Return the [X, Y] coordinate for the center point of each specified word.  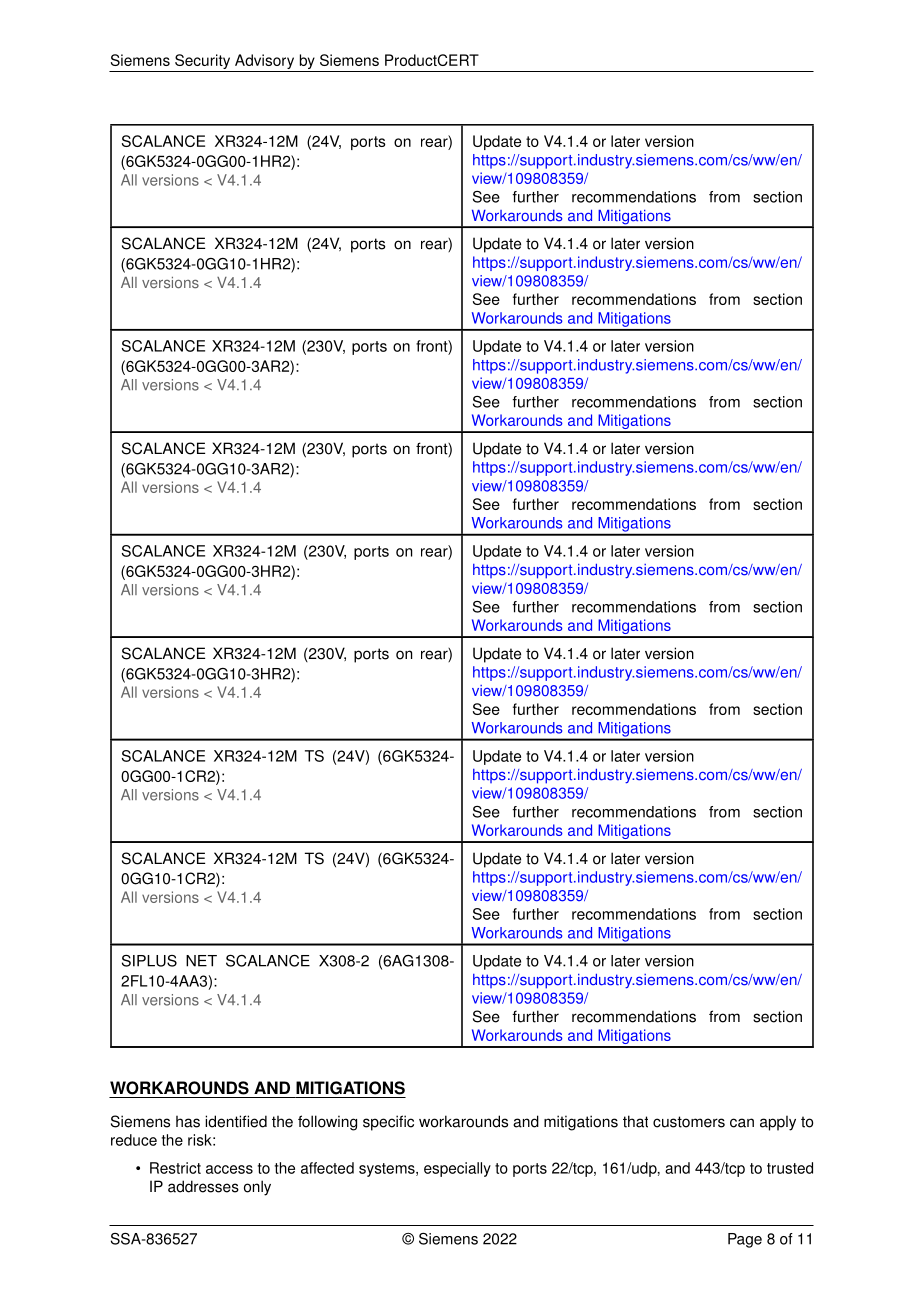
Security [203, 63]
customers [689, 1122]
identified [236, 1121]
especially [457, 1169]
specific [388, 1123]
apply [778, 1123]
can [742, 1123]
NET [201, 961]
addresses [203, 1186]
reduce [134, 1140]
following [327, 1123]
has [188, 1122]
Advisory [265, 63]
